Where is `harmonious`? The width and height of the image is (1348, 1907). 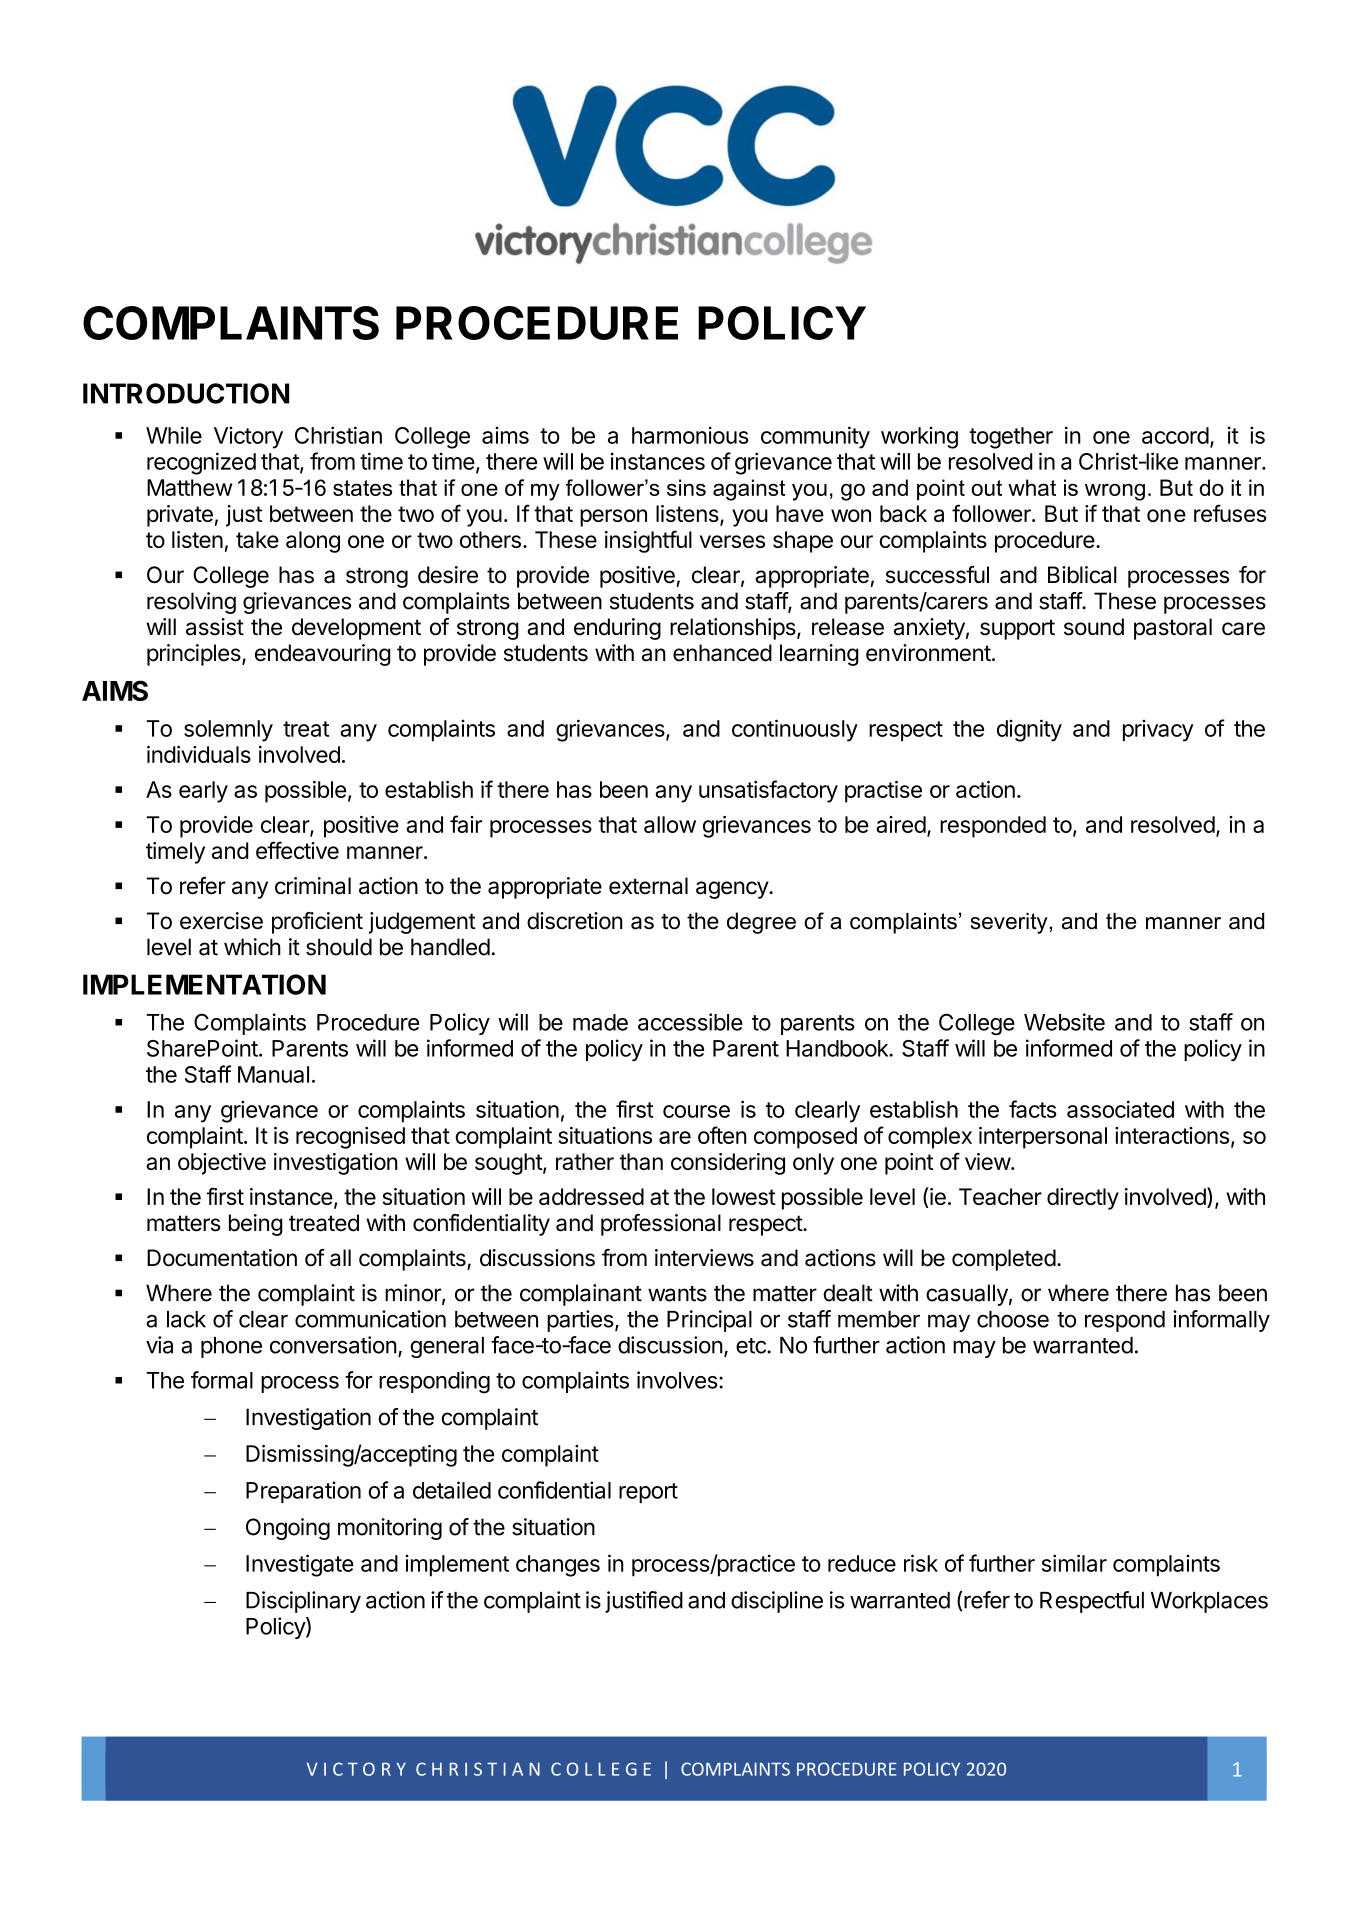
harmonious is located at coordinates (690, 435).
